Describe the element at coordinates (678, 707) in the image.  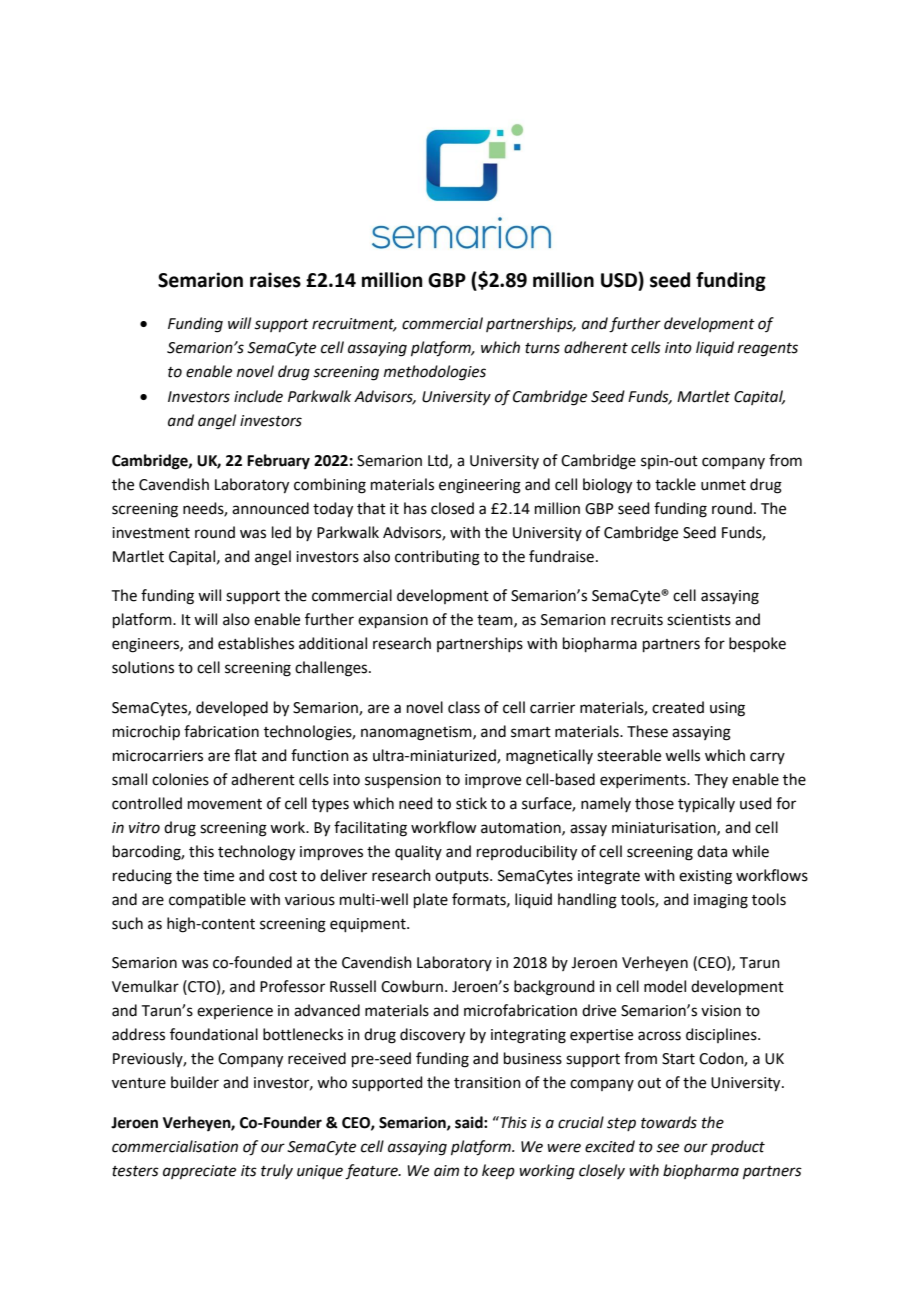
I see `created` at that location.
